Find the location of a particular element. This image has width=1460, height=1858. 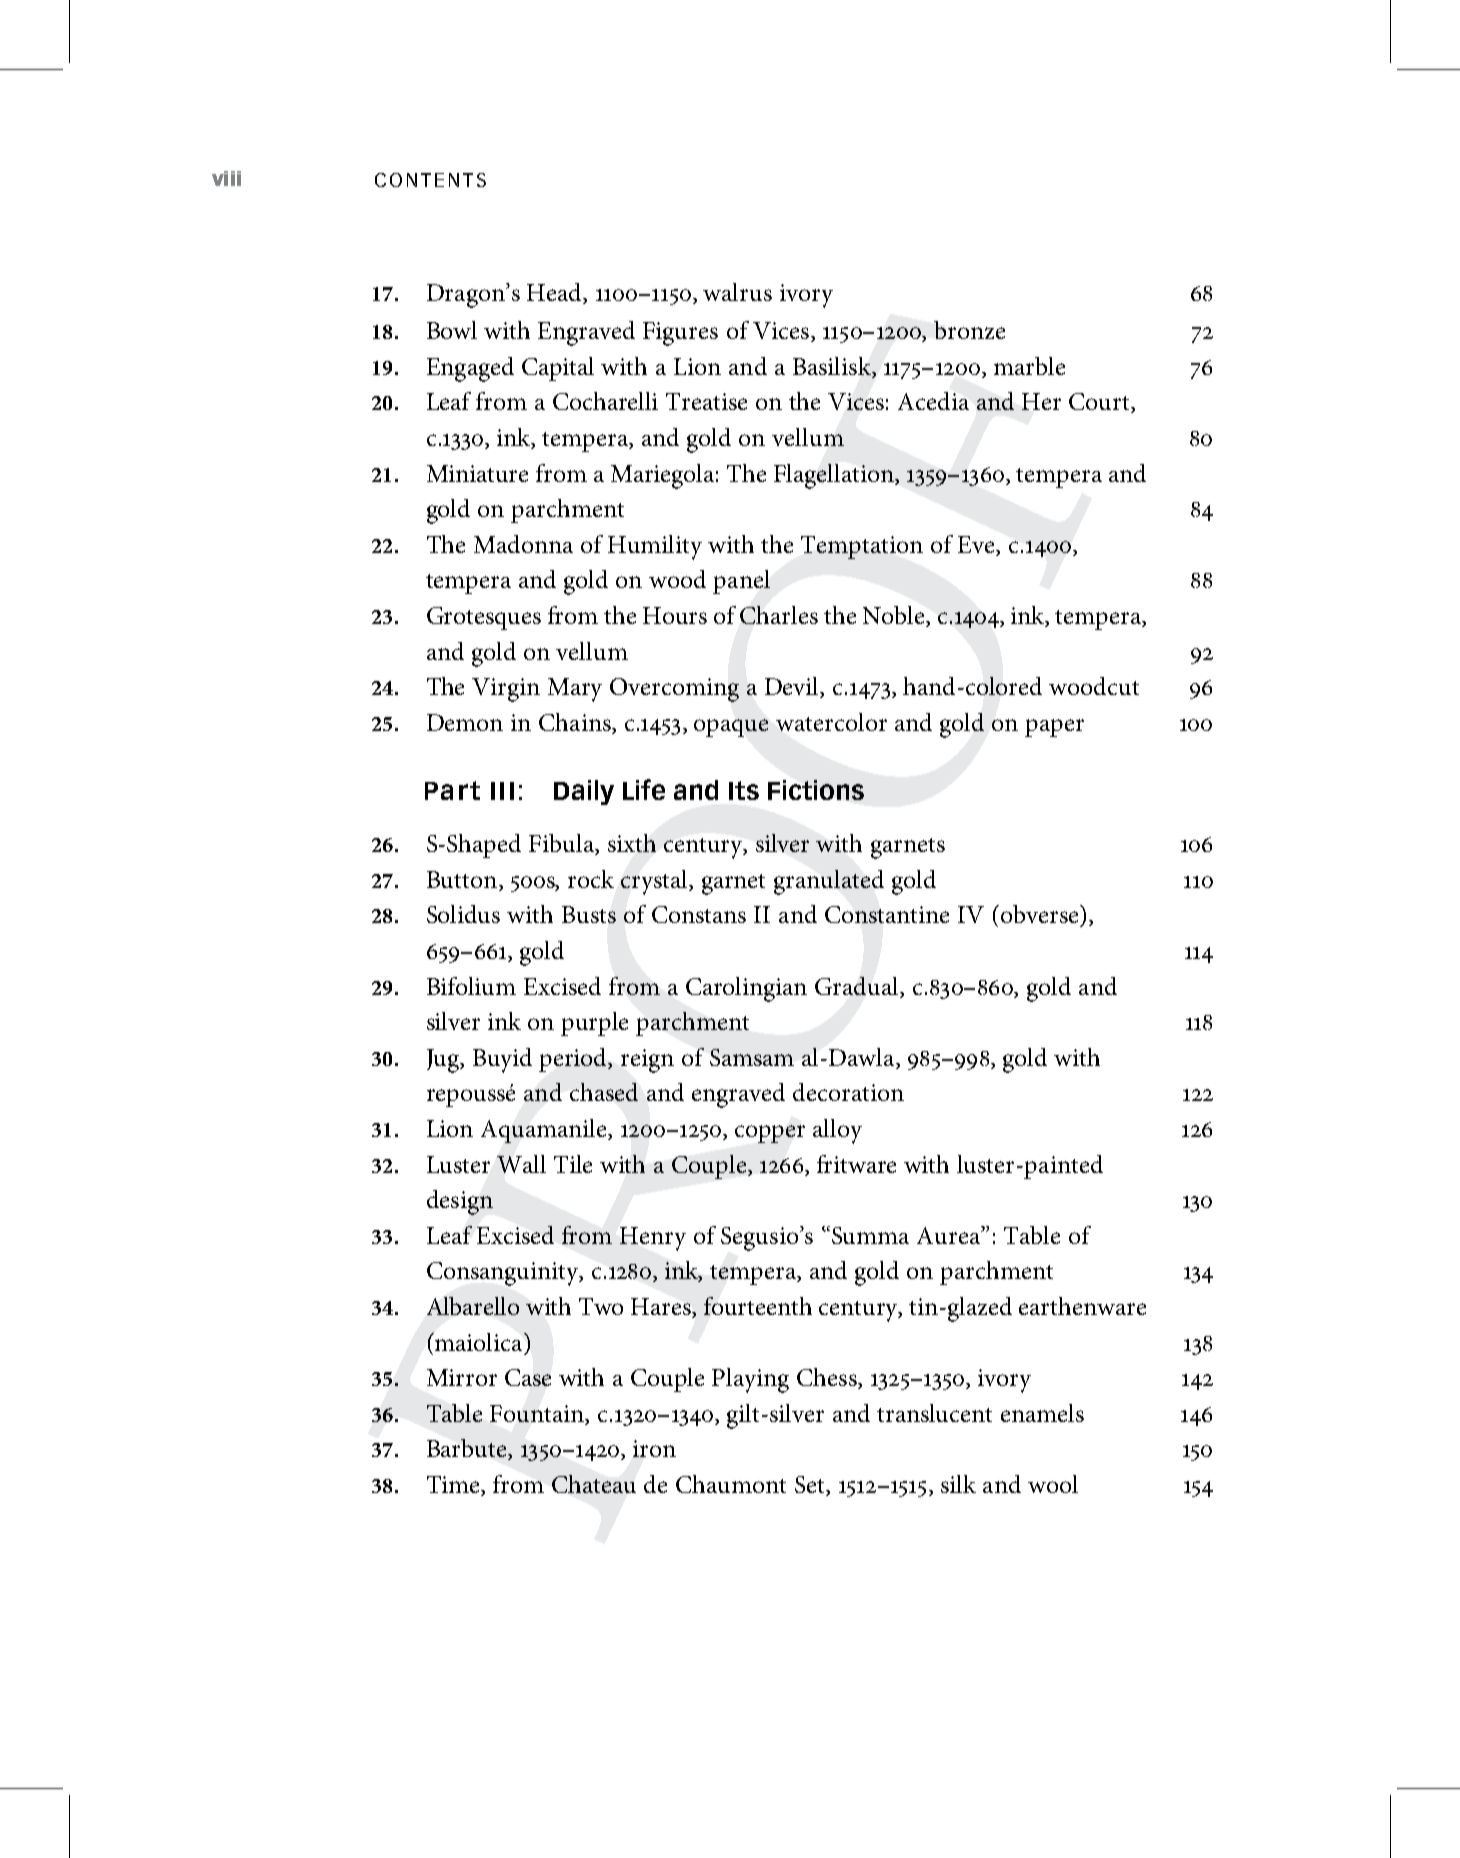

silk is located at coordinates (958, 1484).
